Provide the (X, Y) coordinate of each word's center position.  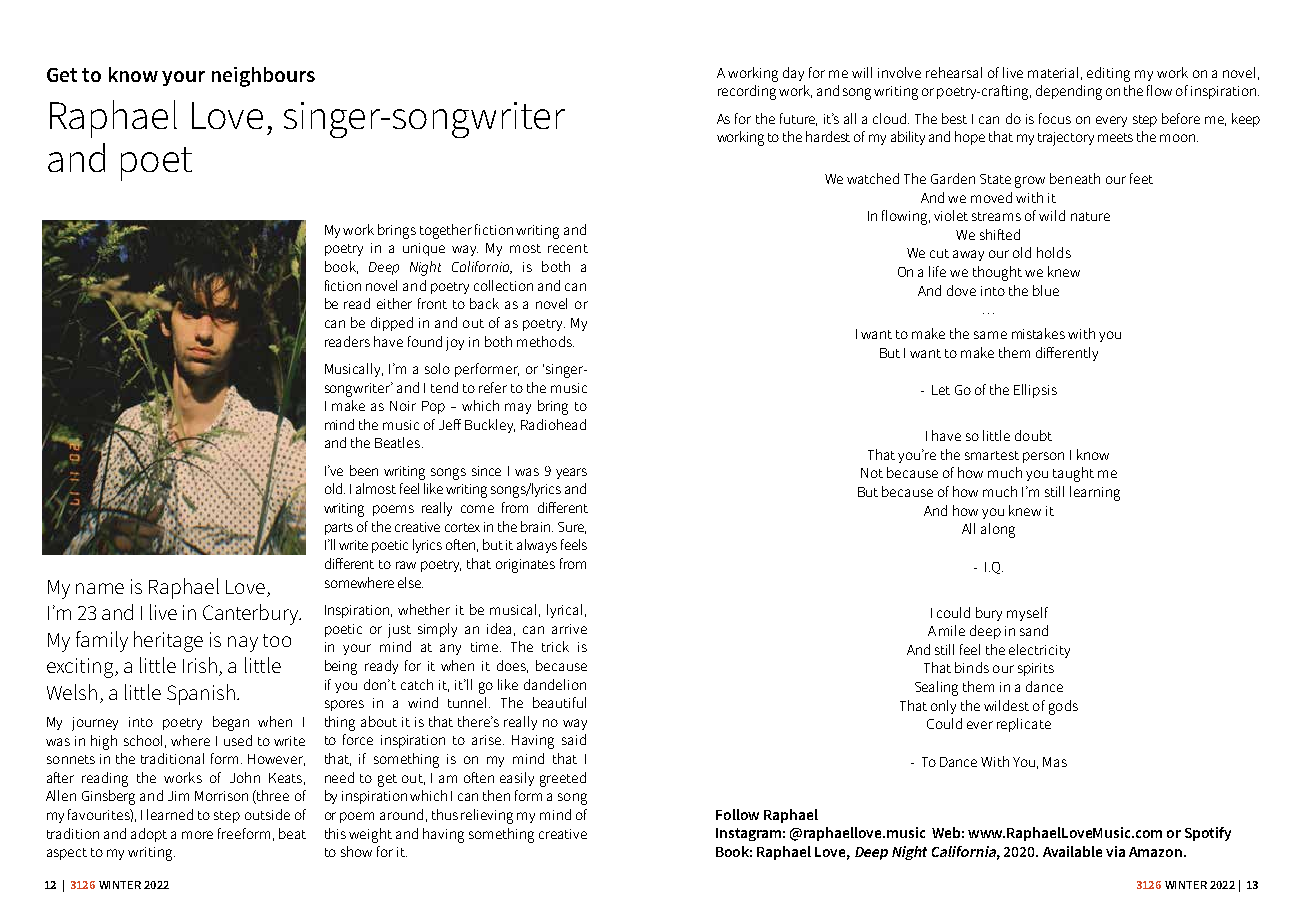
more (197, 835)
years (571, 473)
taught (1073, 474)
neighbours (263, 77)
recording (747, 92)
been (364, 470)
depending (1069, 92)
